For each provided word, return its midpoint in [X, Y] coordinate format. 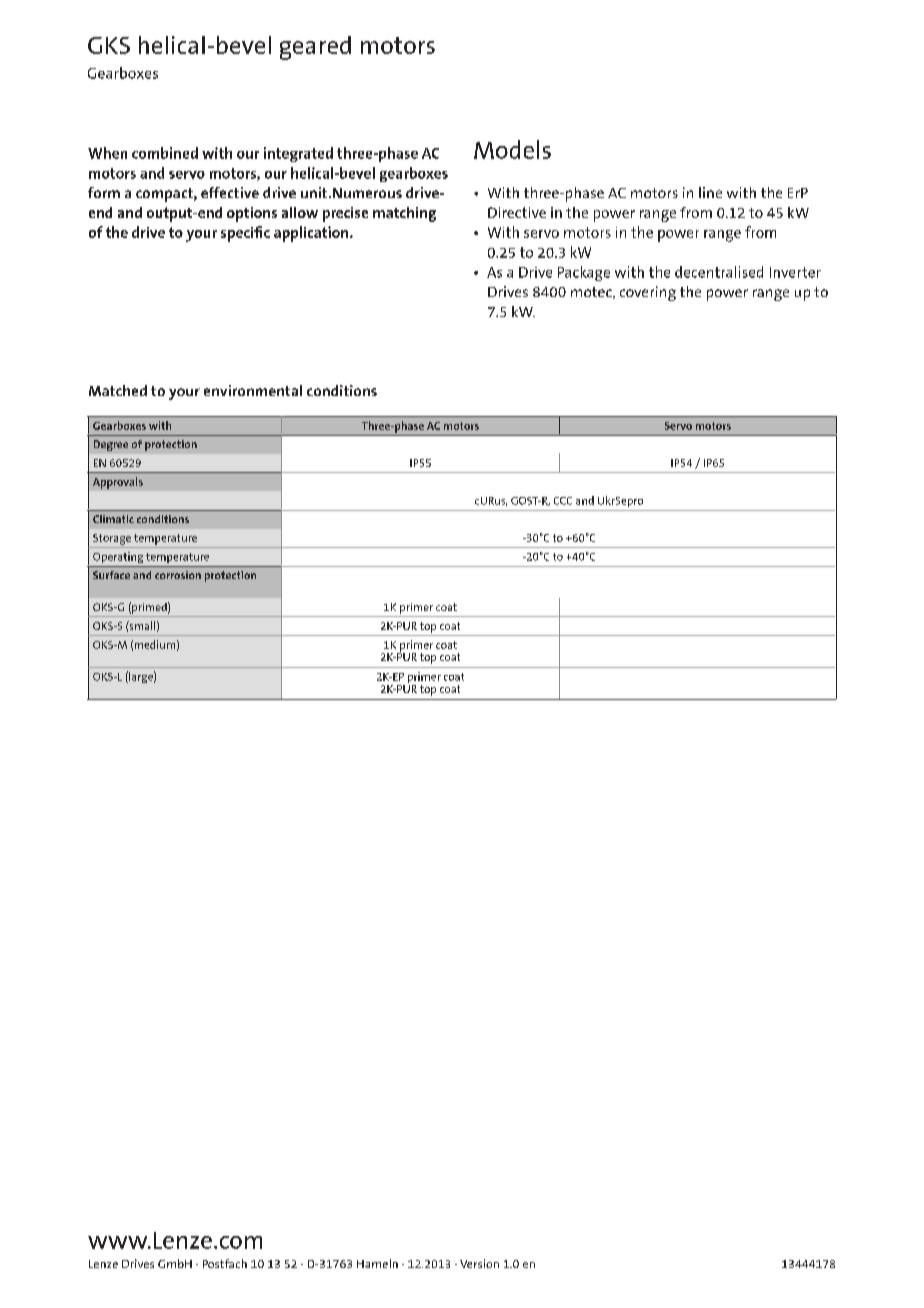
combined [165, 153]
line [710, 192]
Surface [111, 575]
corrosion [178, 575]
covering [648, 293]
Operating [118, 557]
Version [479, 1263]
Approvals [118, 483]
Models [512, 149]
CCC [563, 501]
